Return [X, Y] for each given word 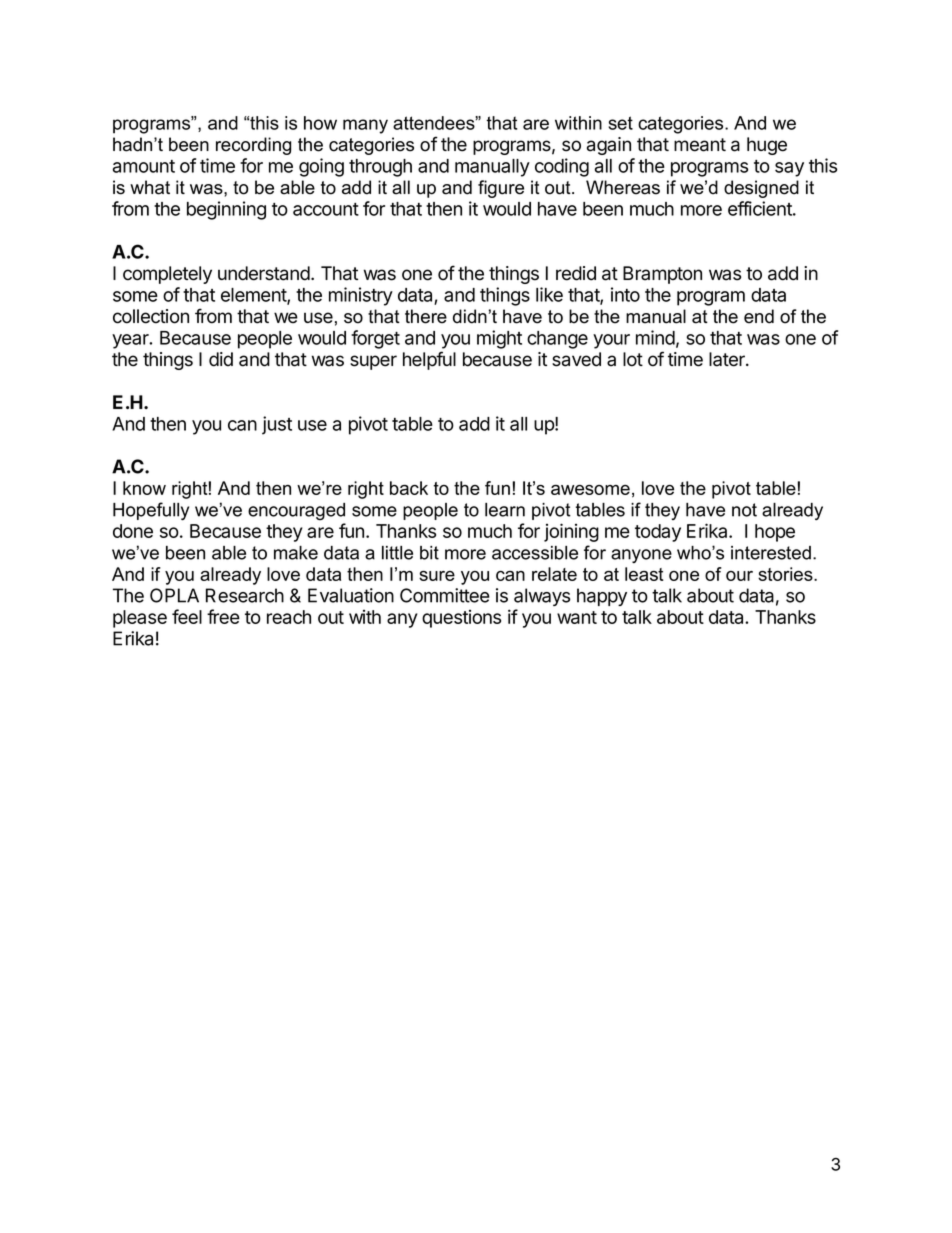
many [365, 126]
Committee [445, 595]
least [644, 574]
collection [151, 316]
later [728, 359]
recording [253, 146]
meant [700, 145]
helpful [429, 360]
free [223, 616]
